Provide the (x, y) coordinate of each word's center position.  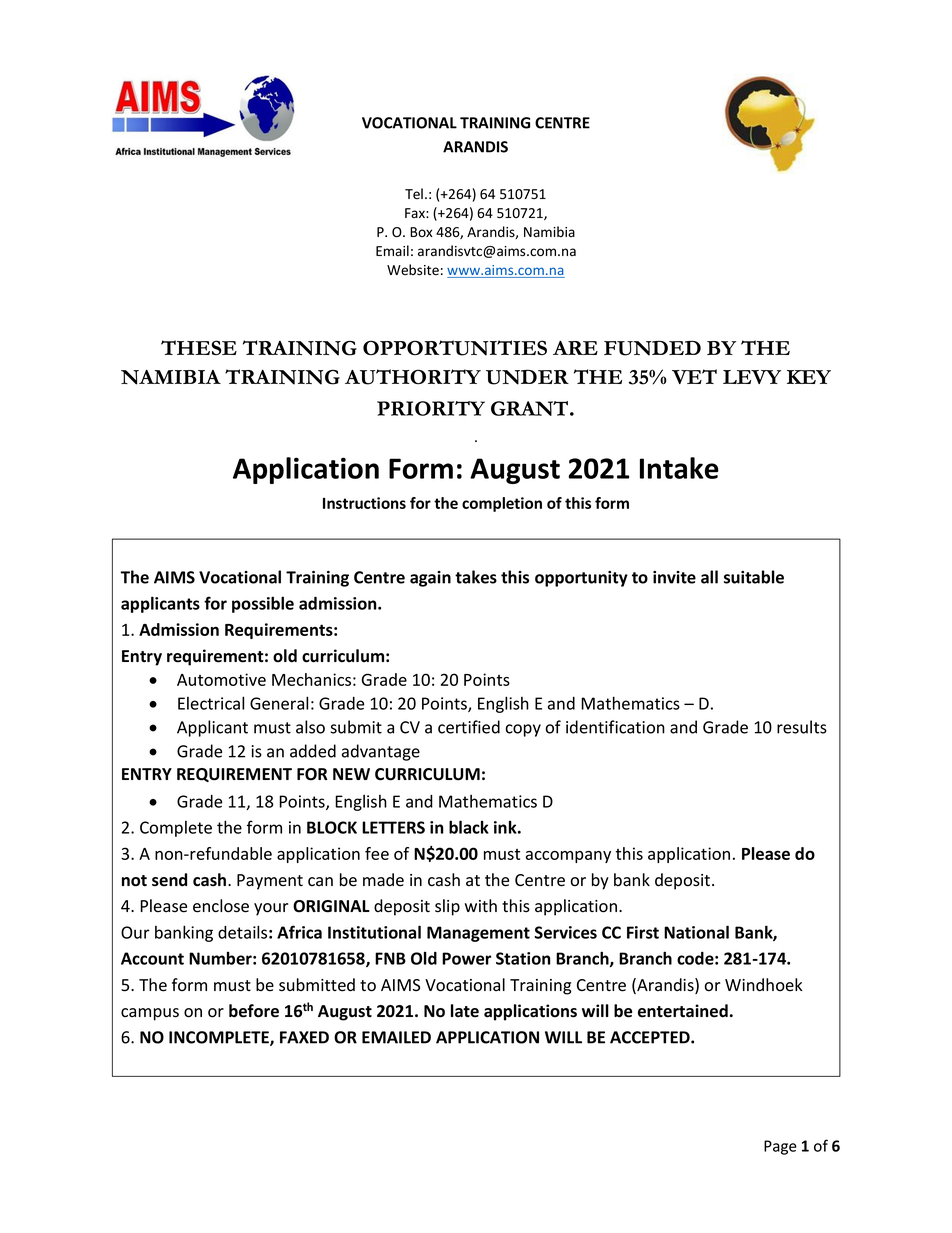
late (465, 1011)
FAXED (304, 1037)
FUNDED (652, 348)
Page (780, 1147)
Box (421, 232)
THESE (199, 348)
